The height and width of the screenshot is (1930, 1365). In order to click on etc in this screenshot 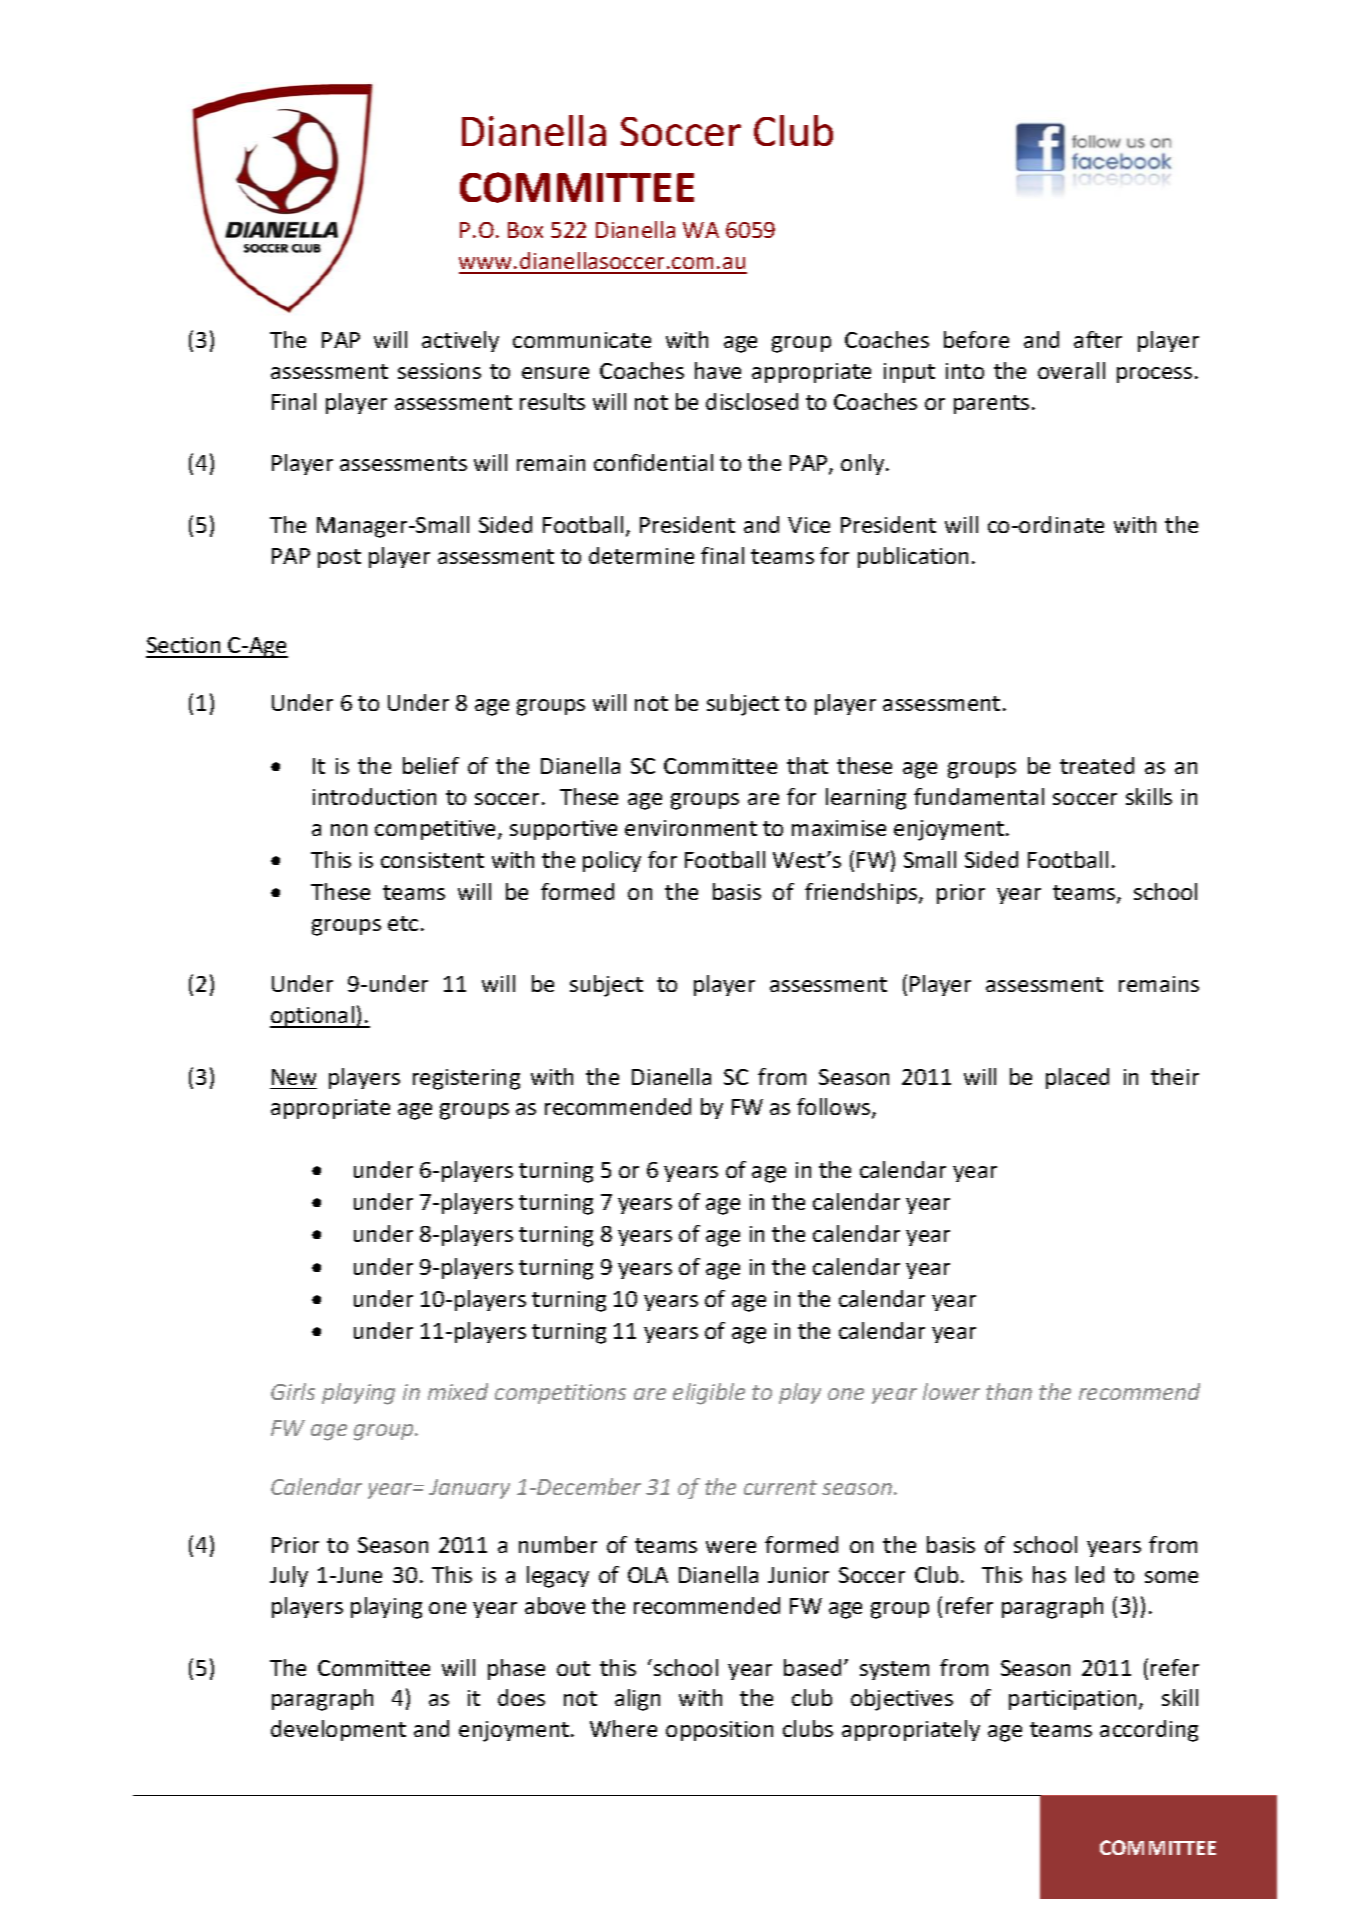, I will do `click(403, 923)`.
